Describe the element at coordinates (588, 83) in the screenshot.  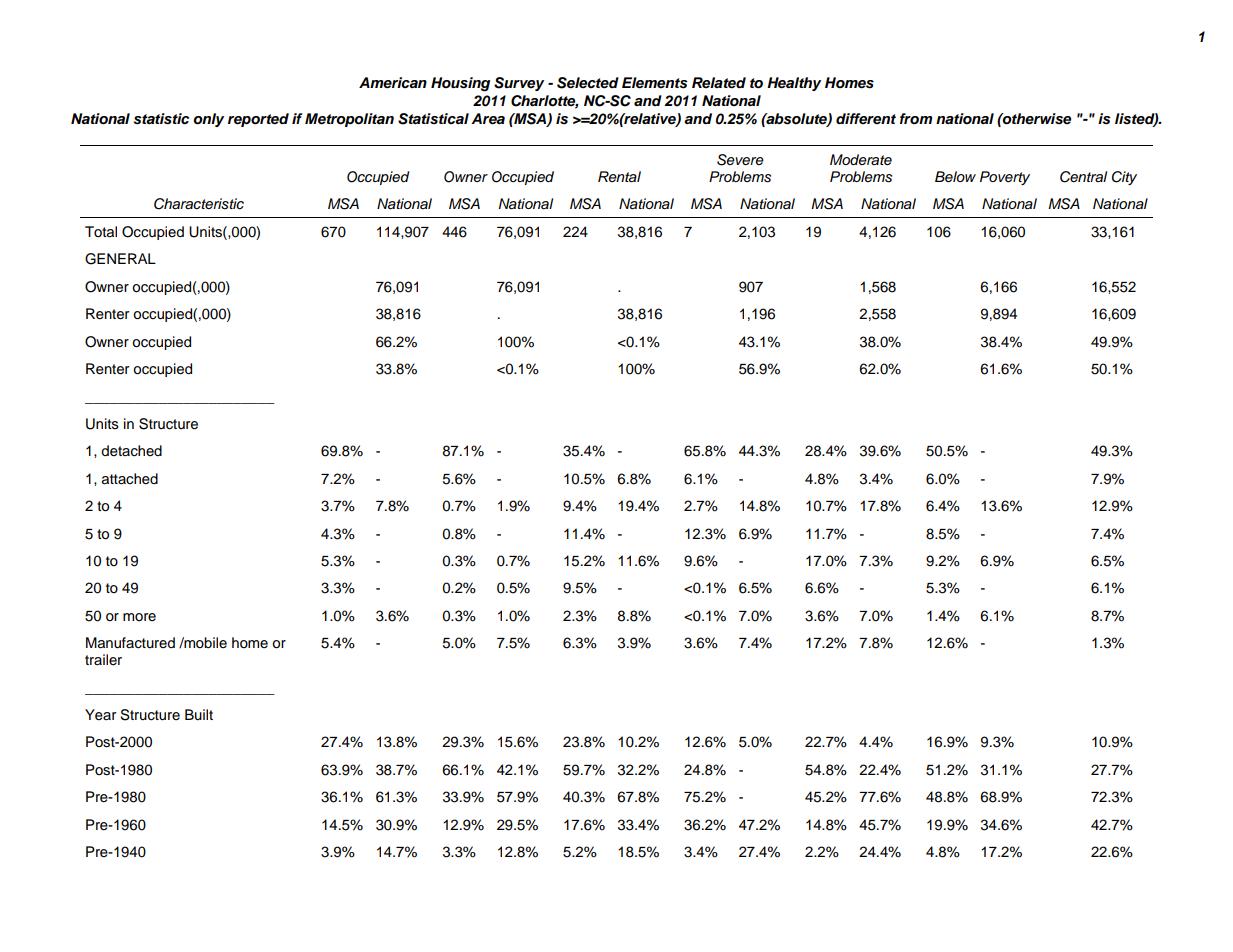
I see `Selected` at that location.
